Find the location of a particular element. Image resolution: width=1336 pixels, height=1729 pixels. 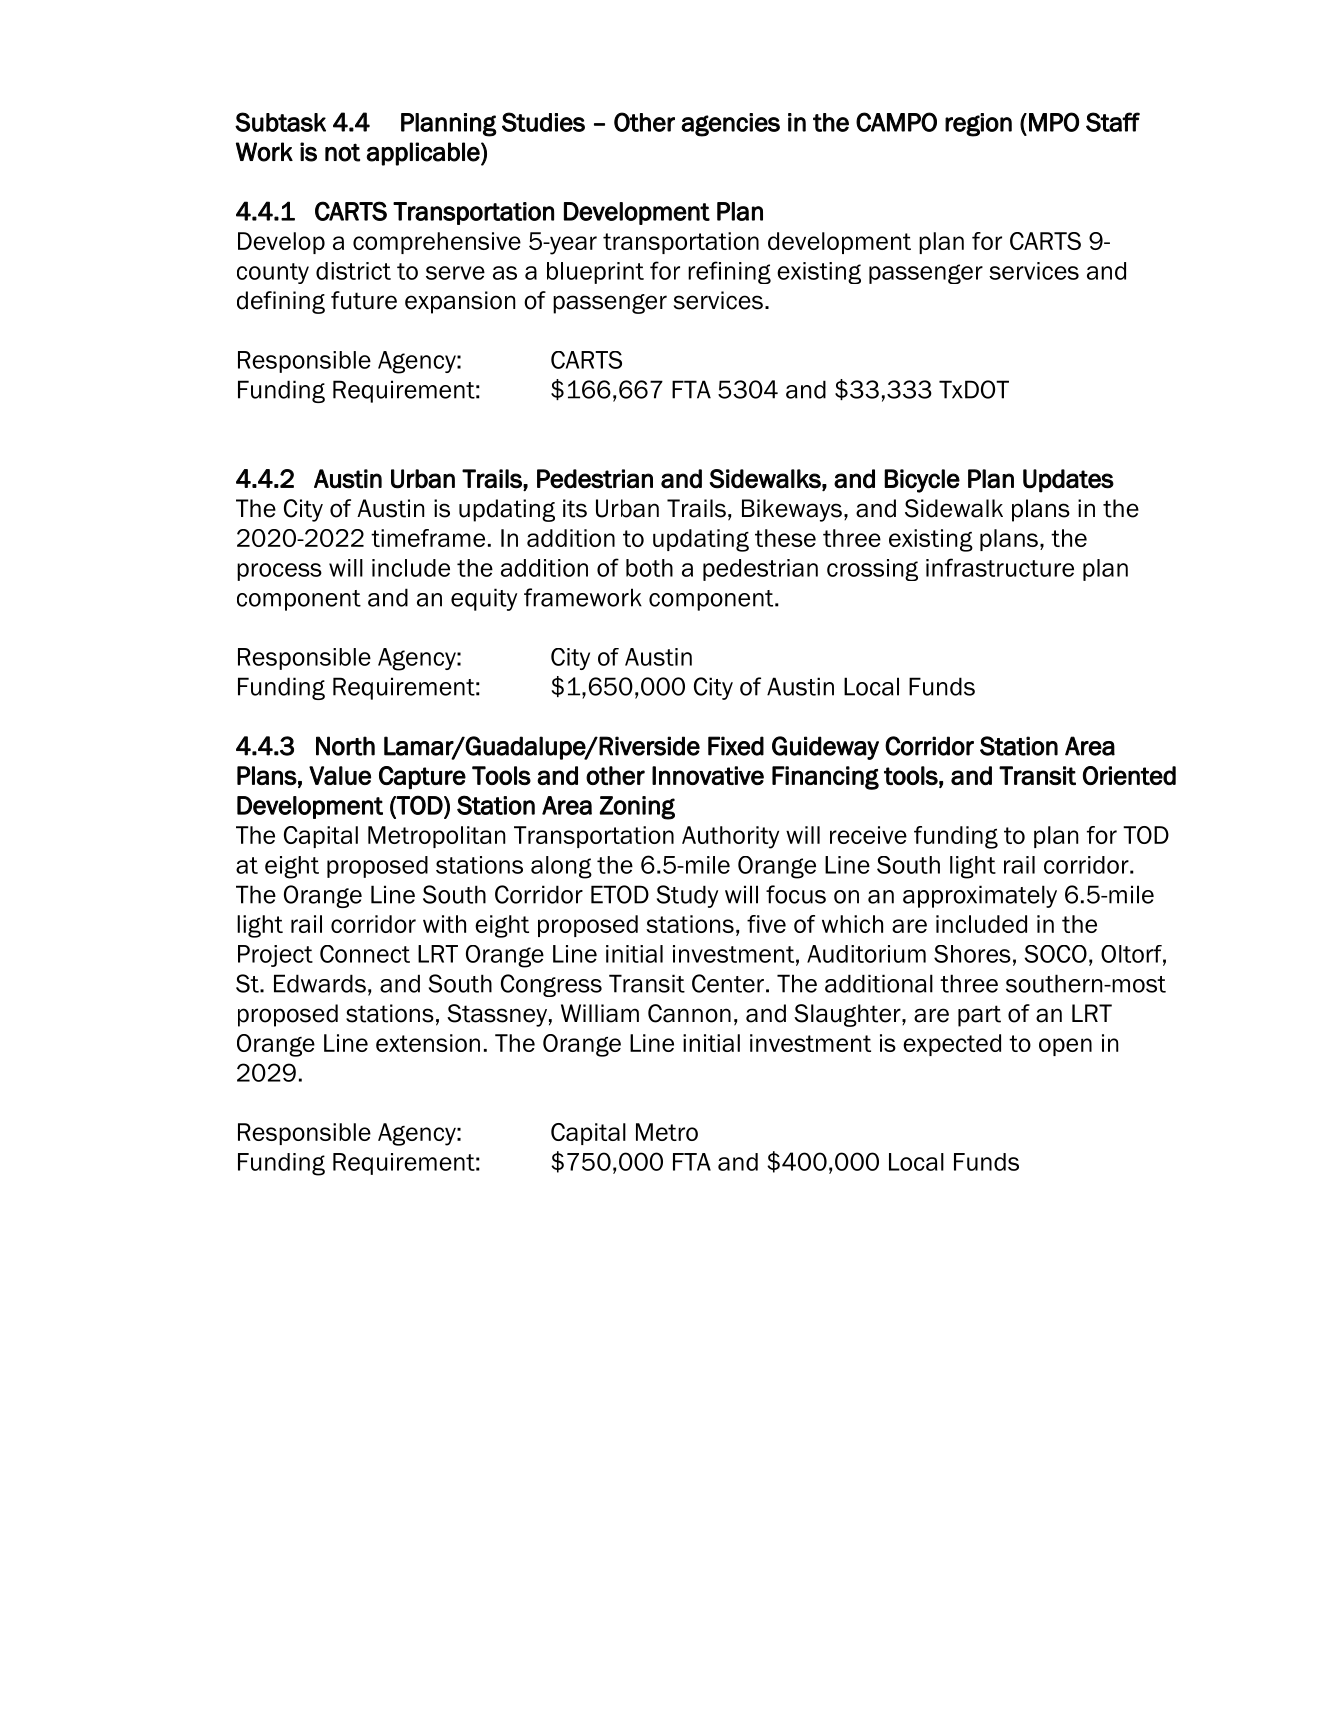

region is located at coordinates (978, 125).
